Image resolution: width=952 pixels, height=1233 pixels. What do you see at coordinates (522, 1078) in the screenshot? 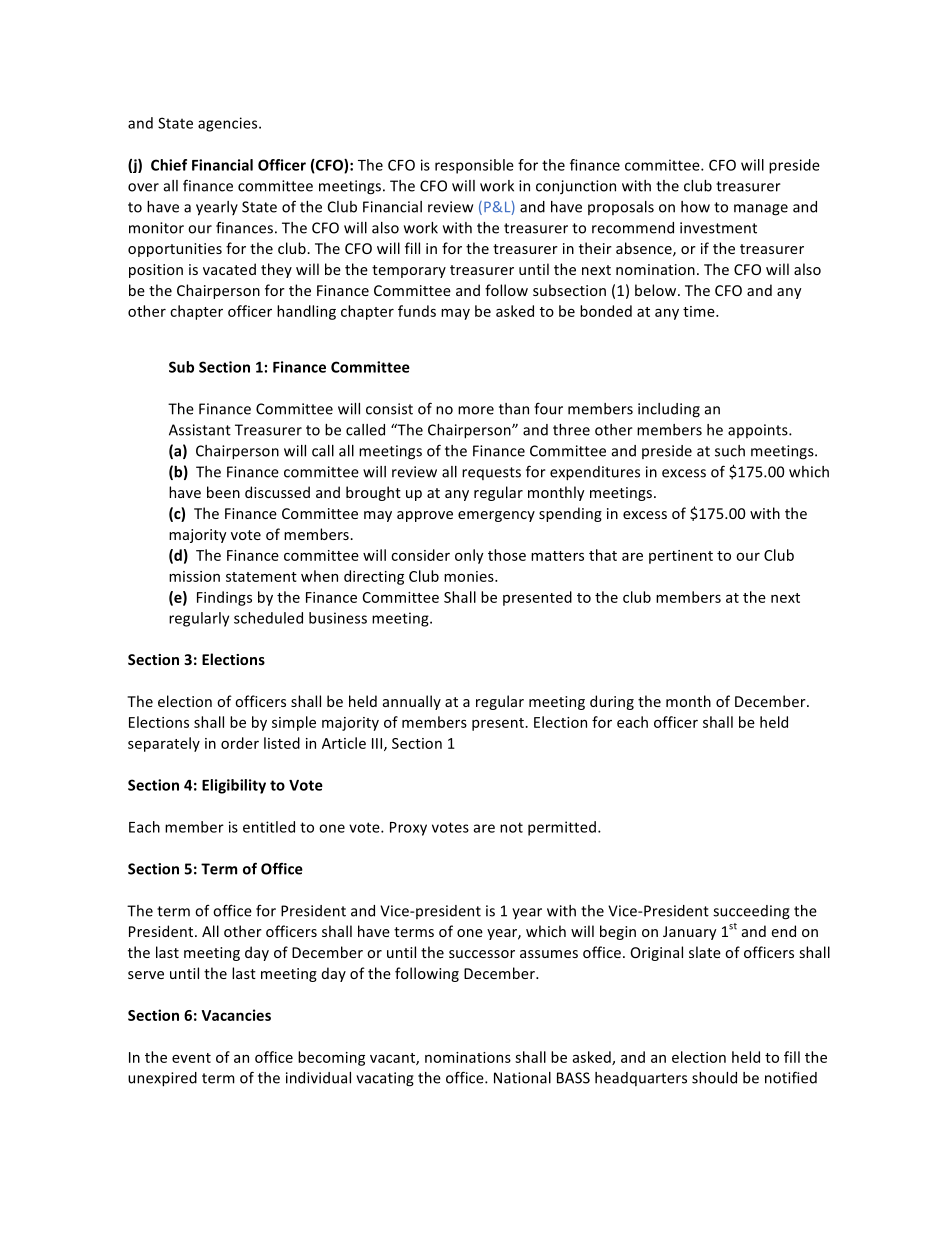
I see `National` at bounding box center [522, 1078].
